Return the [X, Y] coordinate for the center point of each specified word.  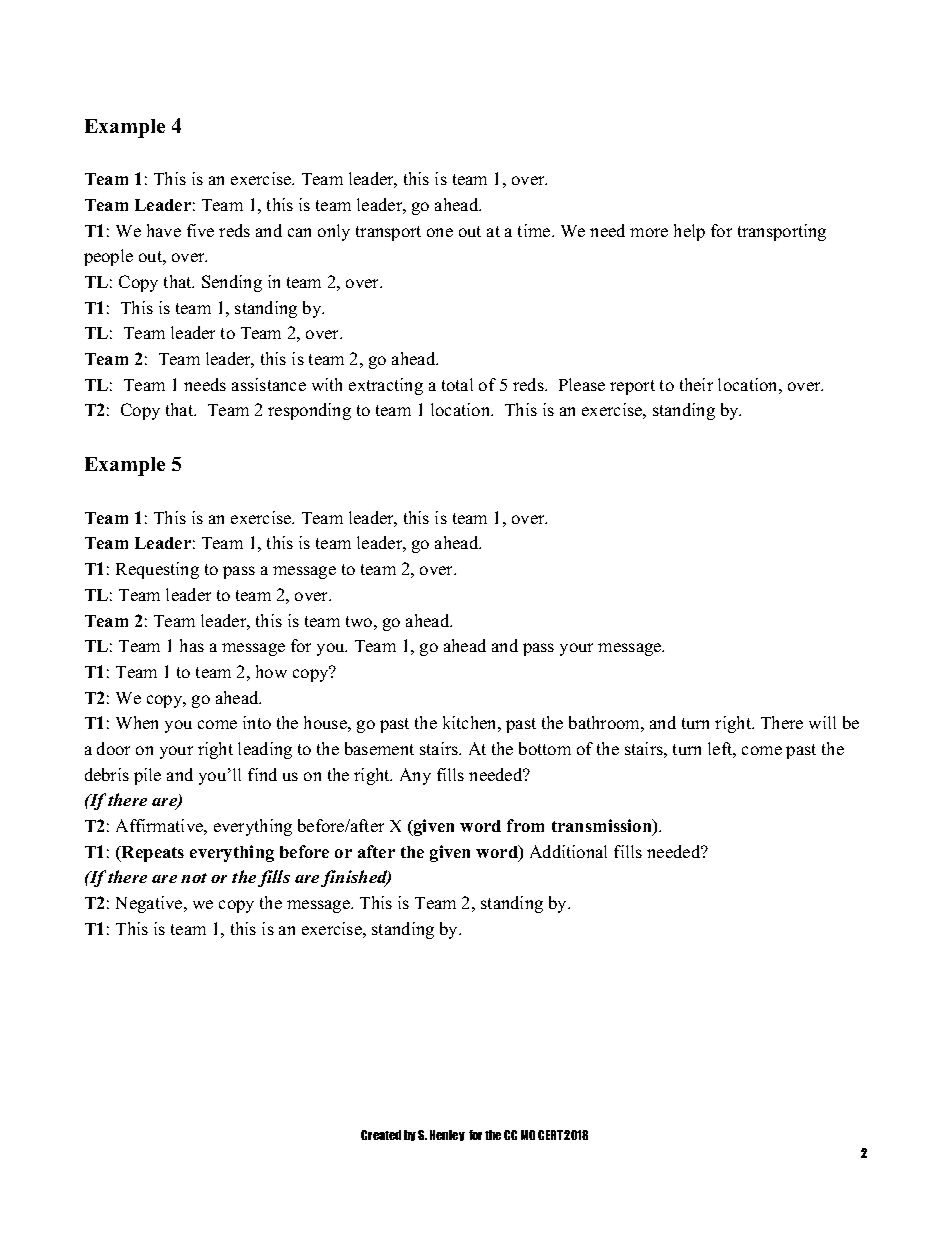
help [689, 232]
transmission [603, 827]
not [194, 878]
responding [309, 411]
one [440, 232]
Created [381, 1135]
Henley [447, 1135]
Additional [568, 851]
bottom [545, 748]
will [822, 722]
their [696, 384]
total [457, 384]
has [192, 645]
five [200, 230]
